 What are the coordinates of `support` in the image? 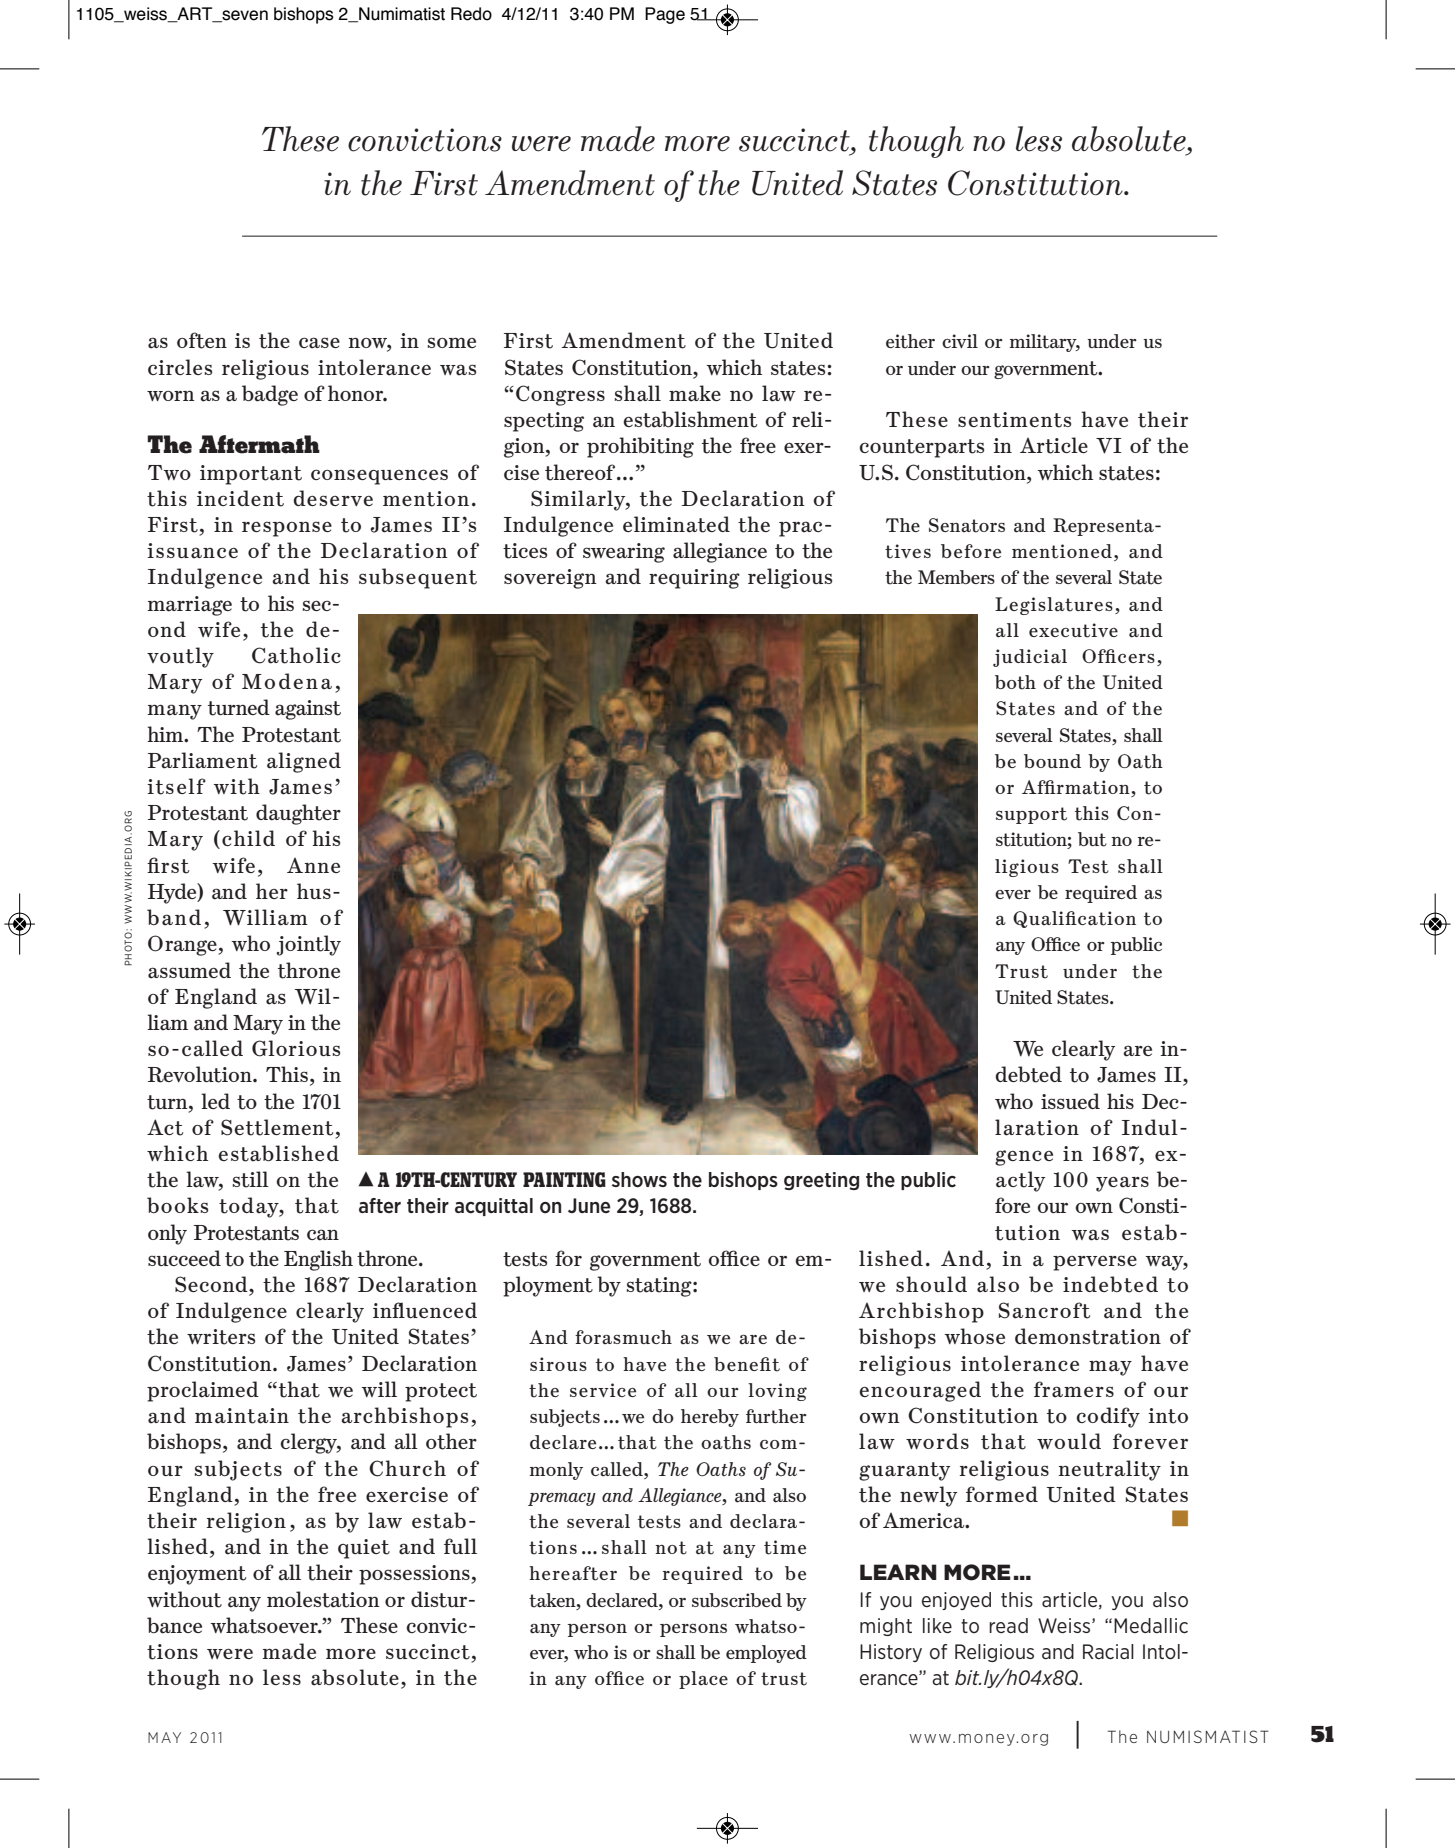 It's located at (1031, 815).
